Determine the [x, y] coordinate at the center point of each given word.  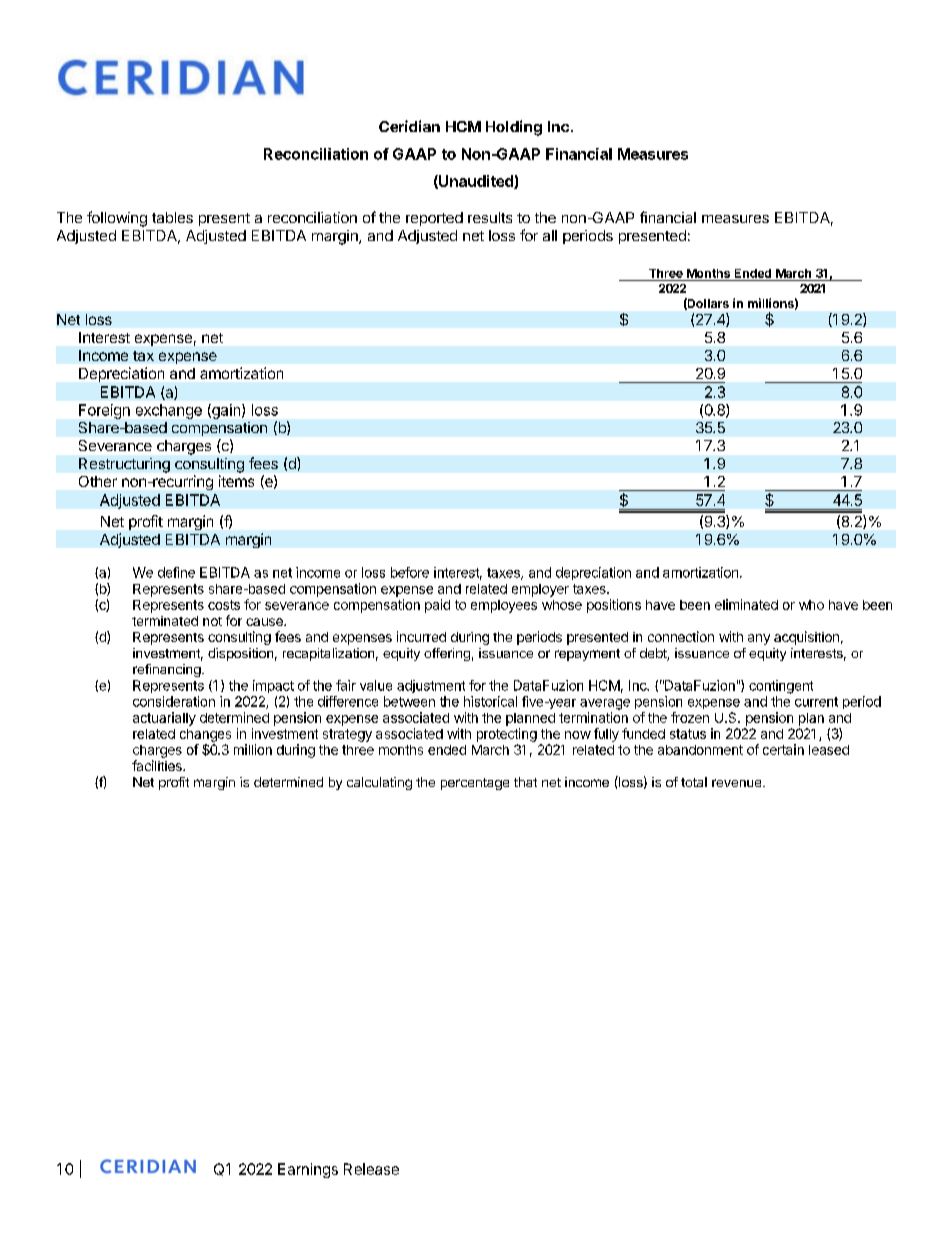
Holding [514, 128]
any [759, 639]
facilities [158, 765]
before [410, 572]
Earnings [308, 1170]
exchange [169, 411]
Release [371, 1169]
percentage [475, 784]
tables [172, 217]
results [490, 217]
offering [447, 654]
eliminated [746, 604]
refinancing [167, 670]
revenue [738, 783]
